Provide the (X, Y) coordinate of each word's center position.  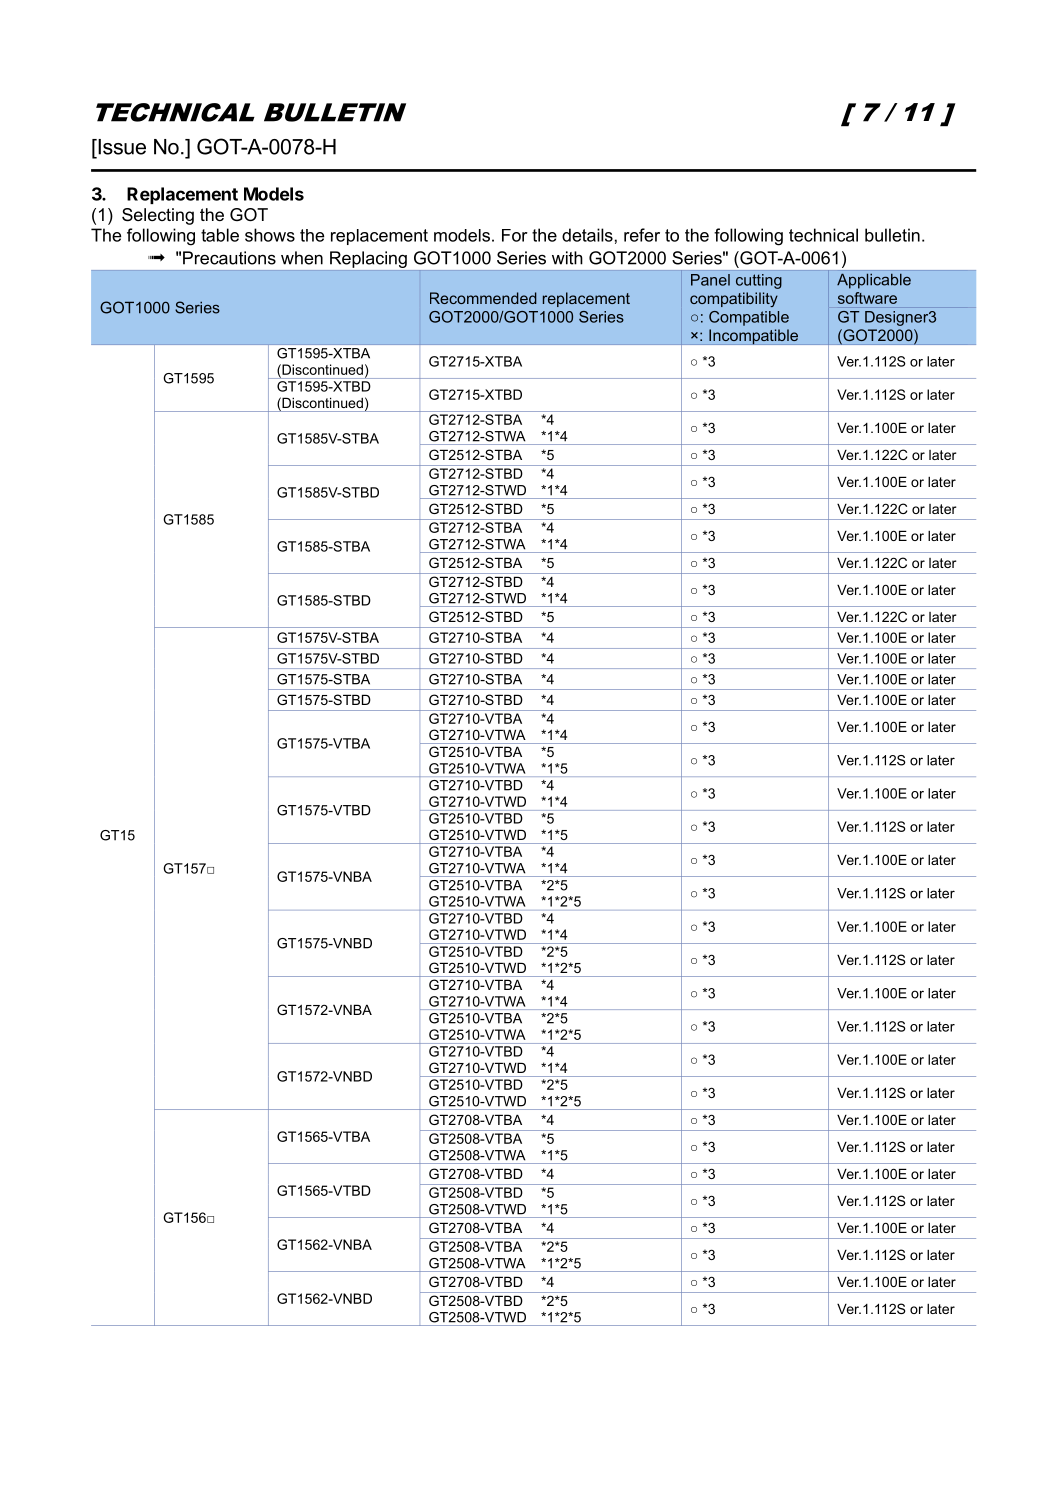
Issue (121, 147)
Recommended (483, 298)
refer (642, 235)
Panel (710, 280)
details (587, 235)
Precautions (229, 258)
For (515, 235)
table (220, 235)
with (567, 258)
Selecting (158, 216)
